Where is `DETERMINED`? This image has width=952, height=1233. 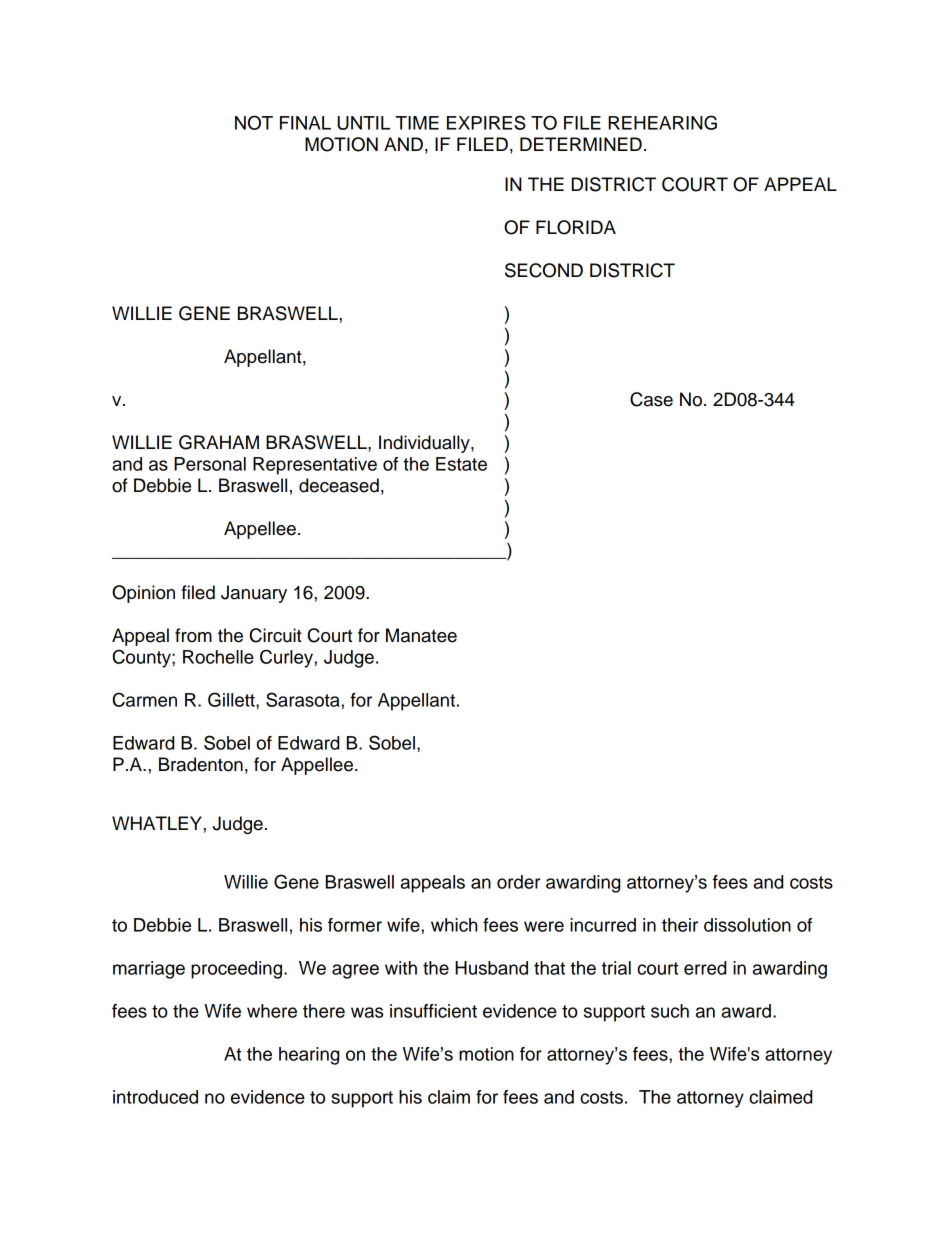
DETERMINED is located at coordinates (581, 144).
